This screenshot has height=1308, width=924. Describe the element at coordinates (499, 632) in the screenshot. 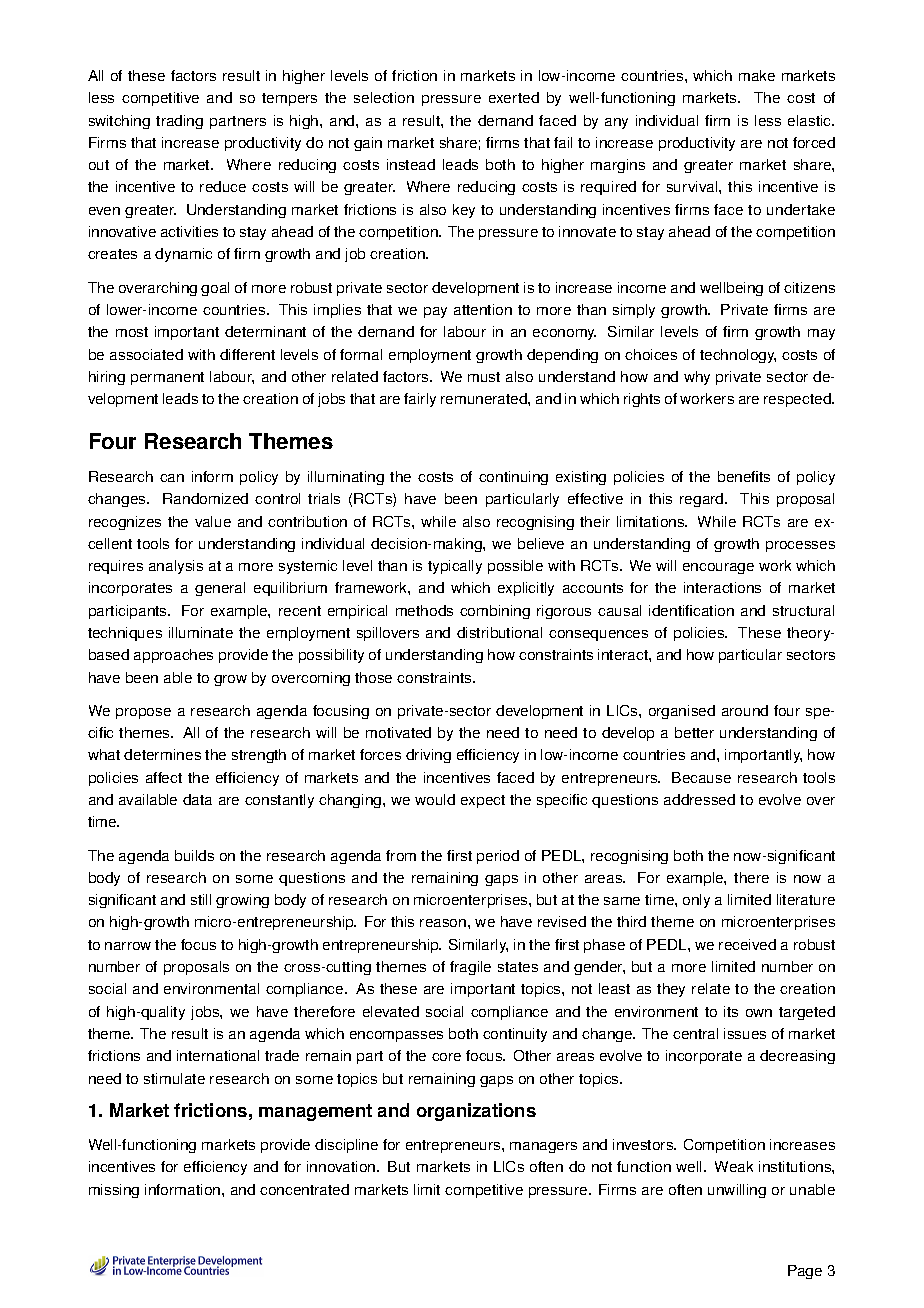

I see `distributional` at that location.
